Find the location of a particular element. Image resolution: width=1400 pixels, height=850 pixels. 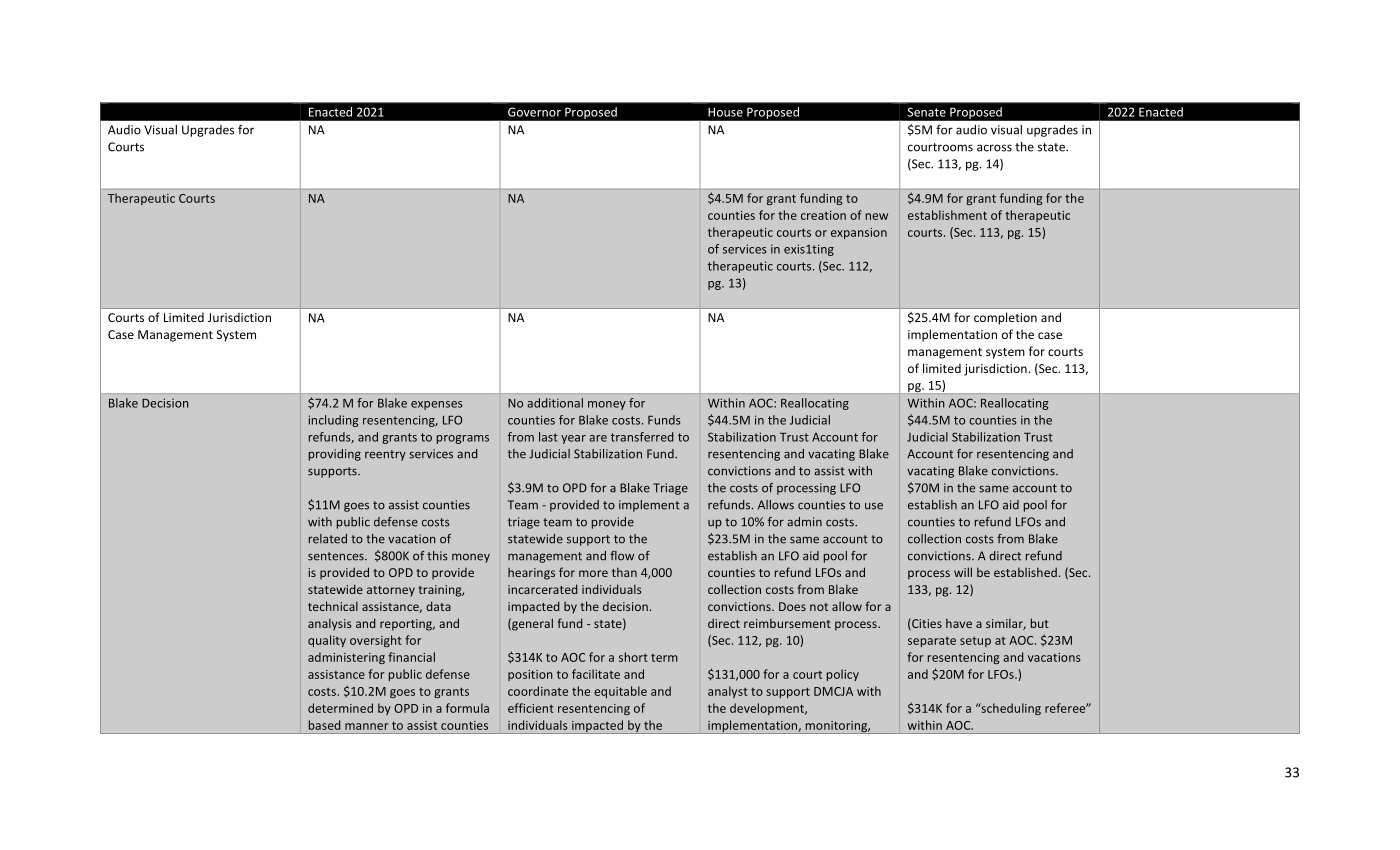

creation is located at coordinates (823, 215).
